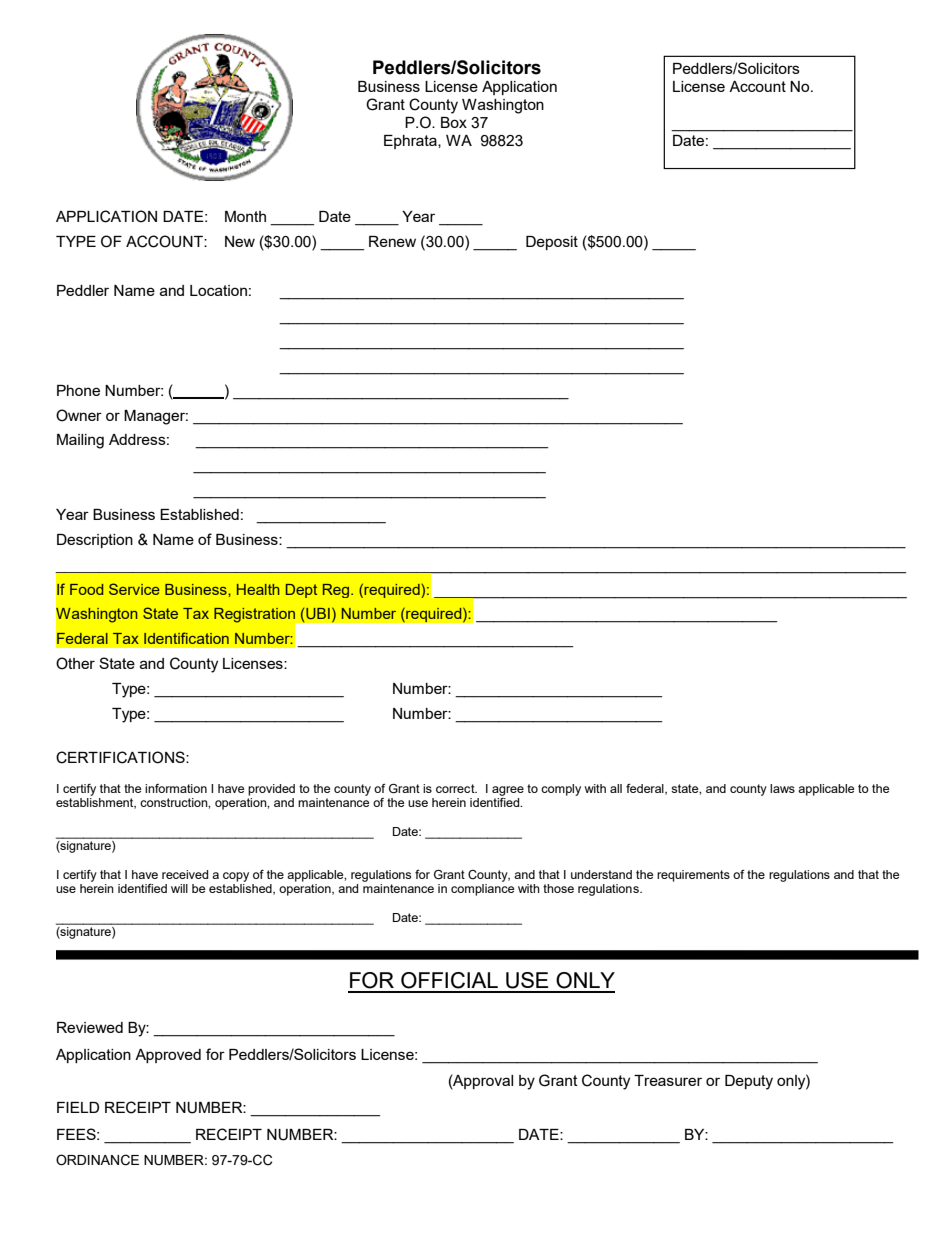 The height and width of the document is (1233, 952). What do you see at coordinates (176, 788) in the document?
I see `information` at bounding box center [176, 788].
